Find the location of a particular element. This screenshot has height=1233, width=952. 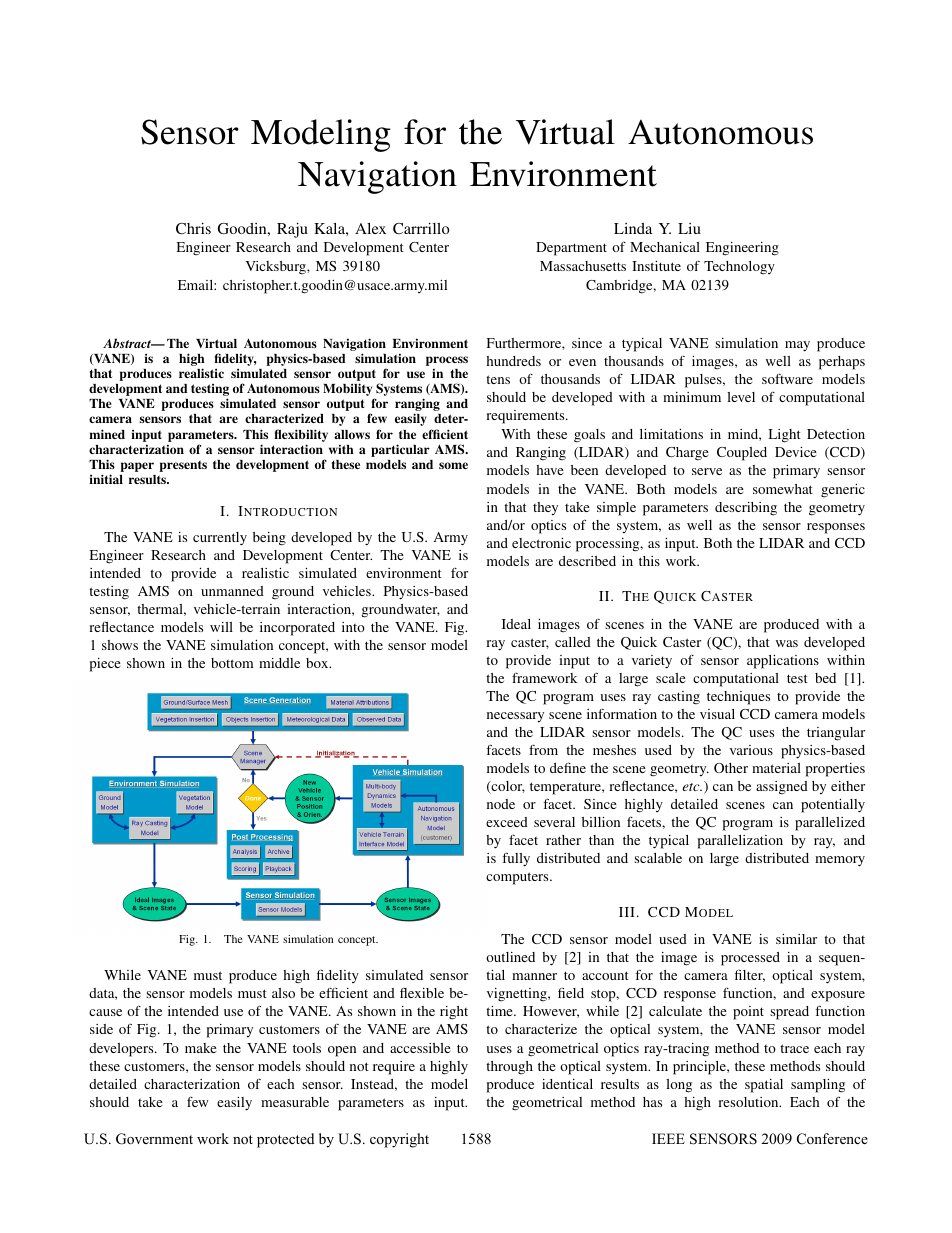

Abstract is located at coordinates (128, 343).
